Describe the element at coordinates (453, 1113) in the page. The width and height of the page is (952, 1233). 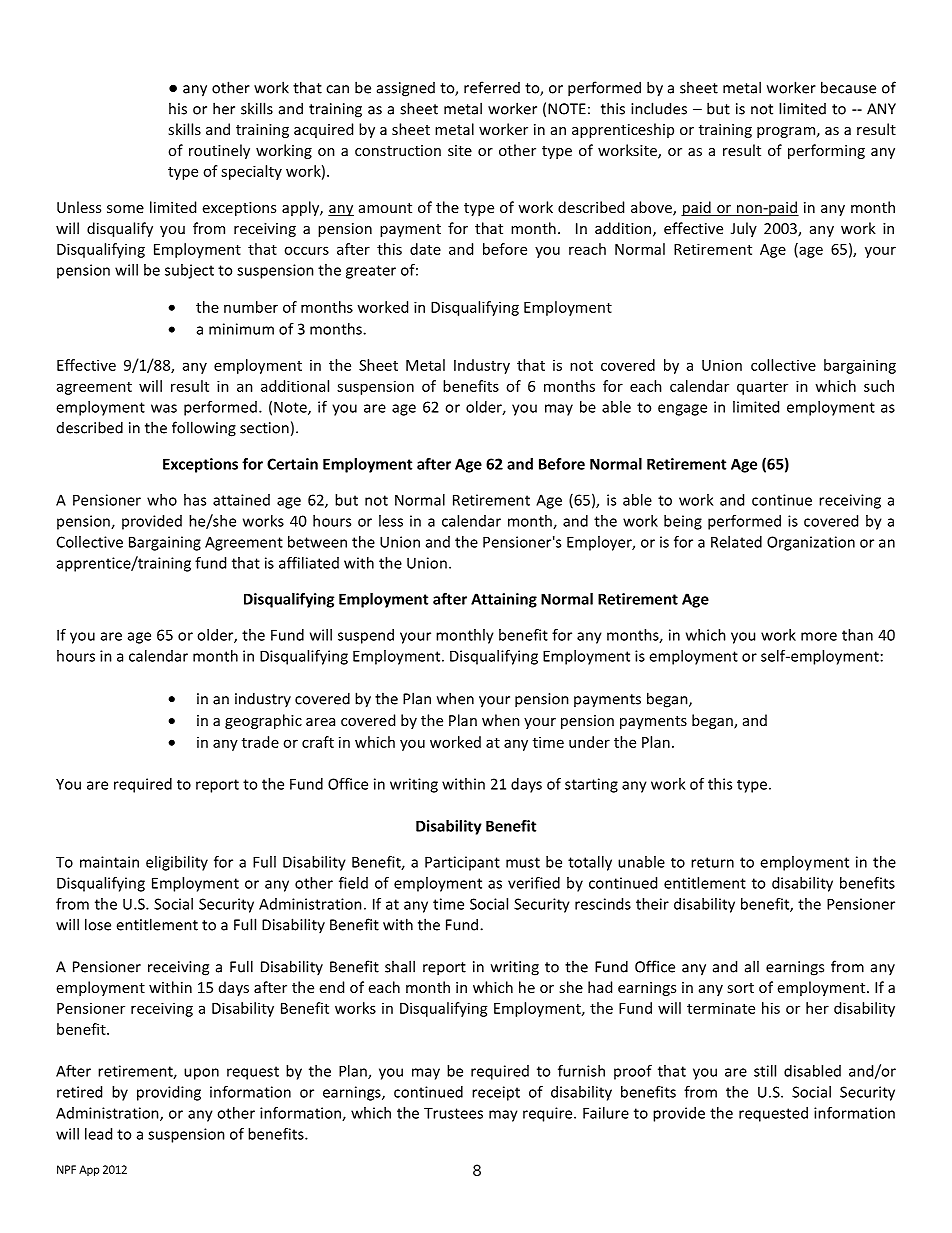
I see `Trustees` at that location.
